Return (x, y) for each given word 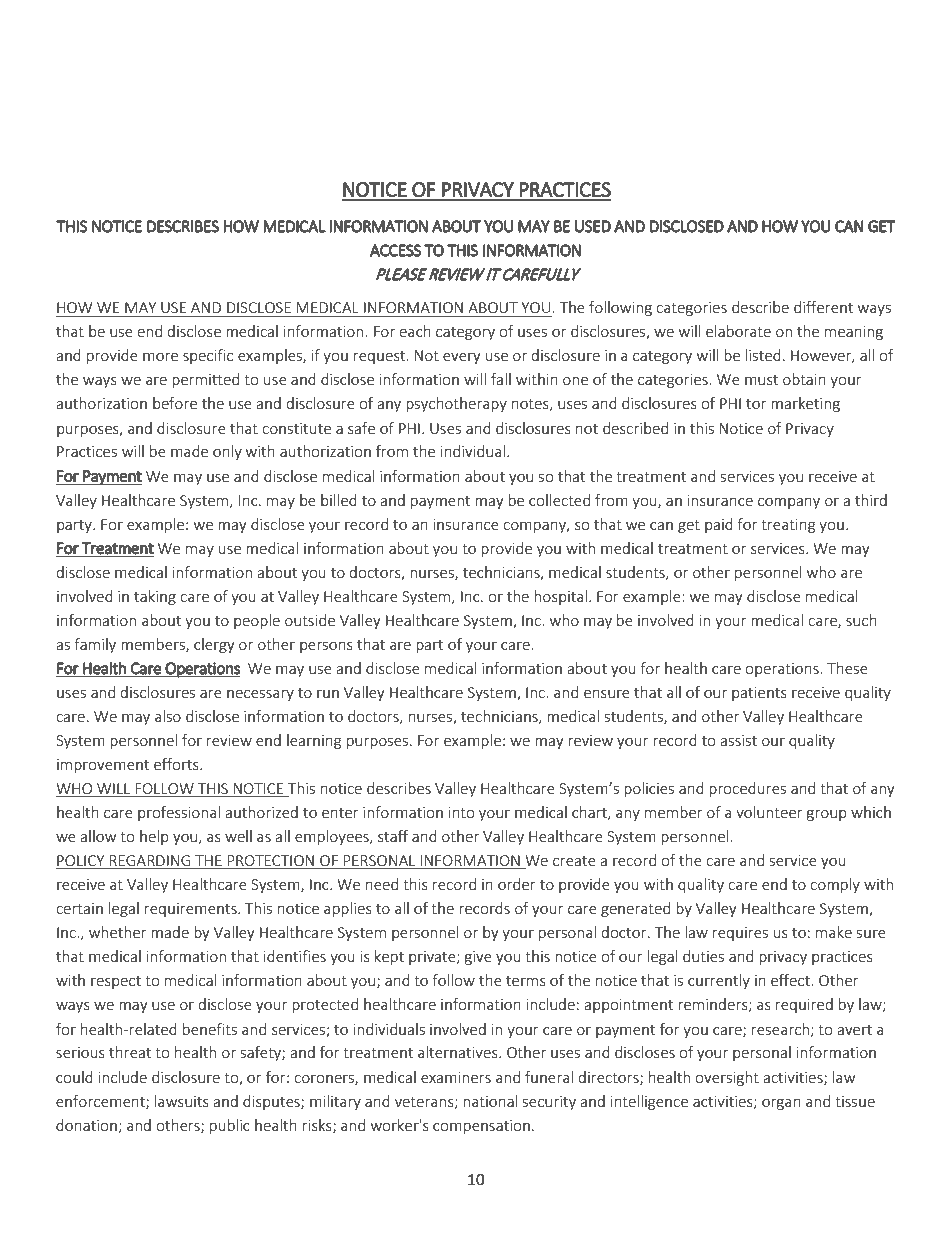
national (490, 1101)
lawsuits (182, 1101)
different (823, 307)
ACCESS (395, 250)
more (160, 357)
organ (781, 1104)
